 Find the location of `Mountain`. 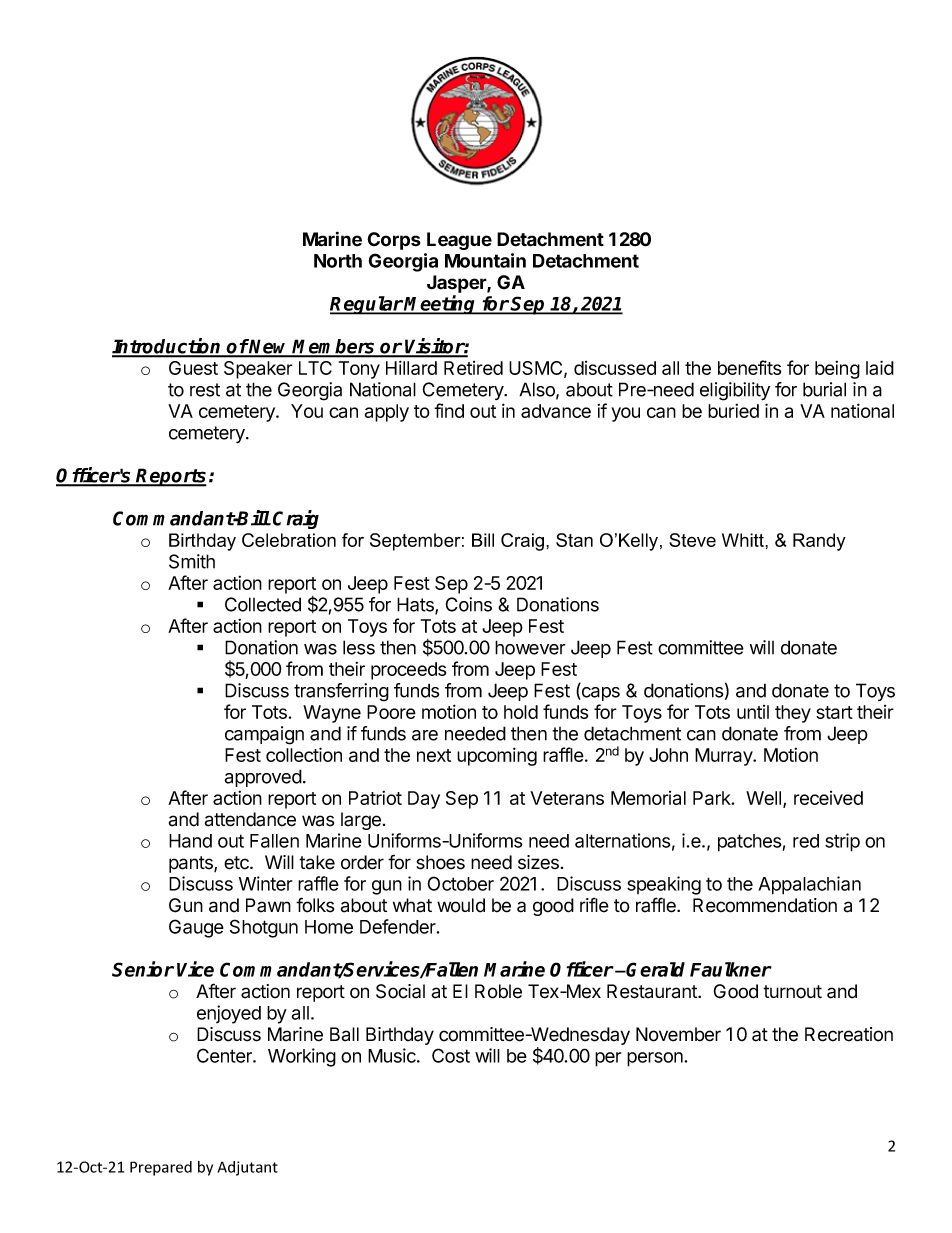

Mountain is located at coordinates (485, 260).
